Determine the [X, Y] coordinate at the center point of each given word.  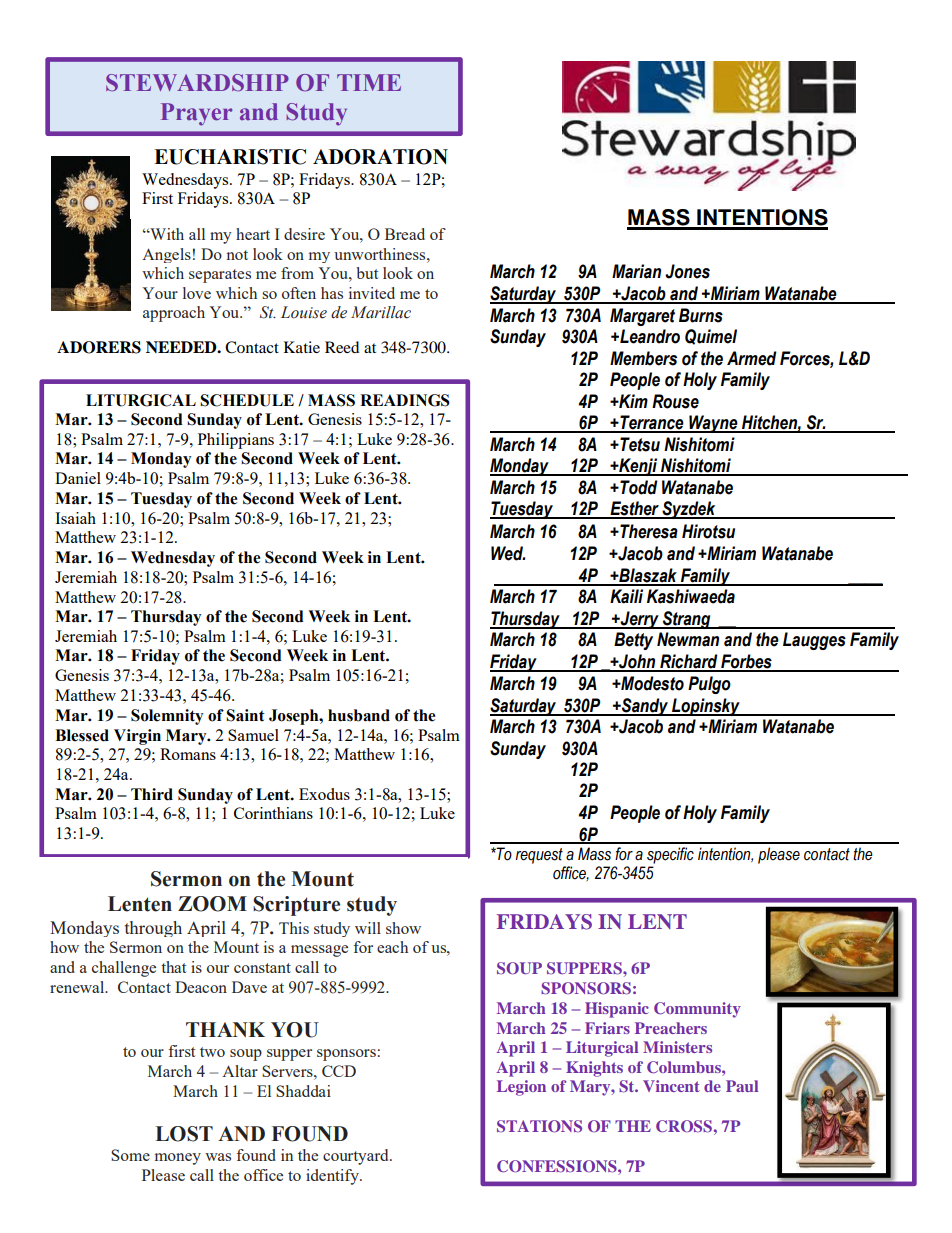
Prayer [196, 114]
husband [359, 715]
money [178, 1159]
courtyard [357, 1157]
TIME [369, 82]
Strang [687, 620]
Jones [687, 271]
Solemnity [167, 717]
